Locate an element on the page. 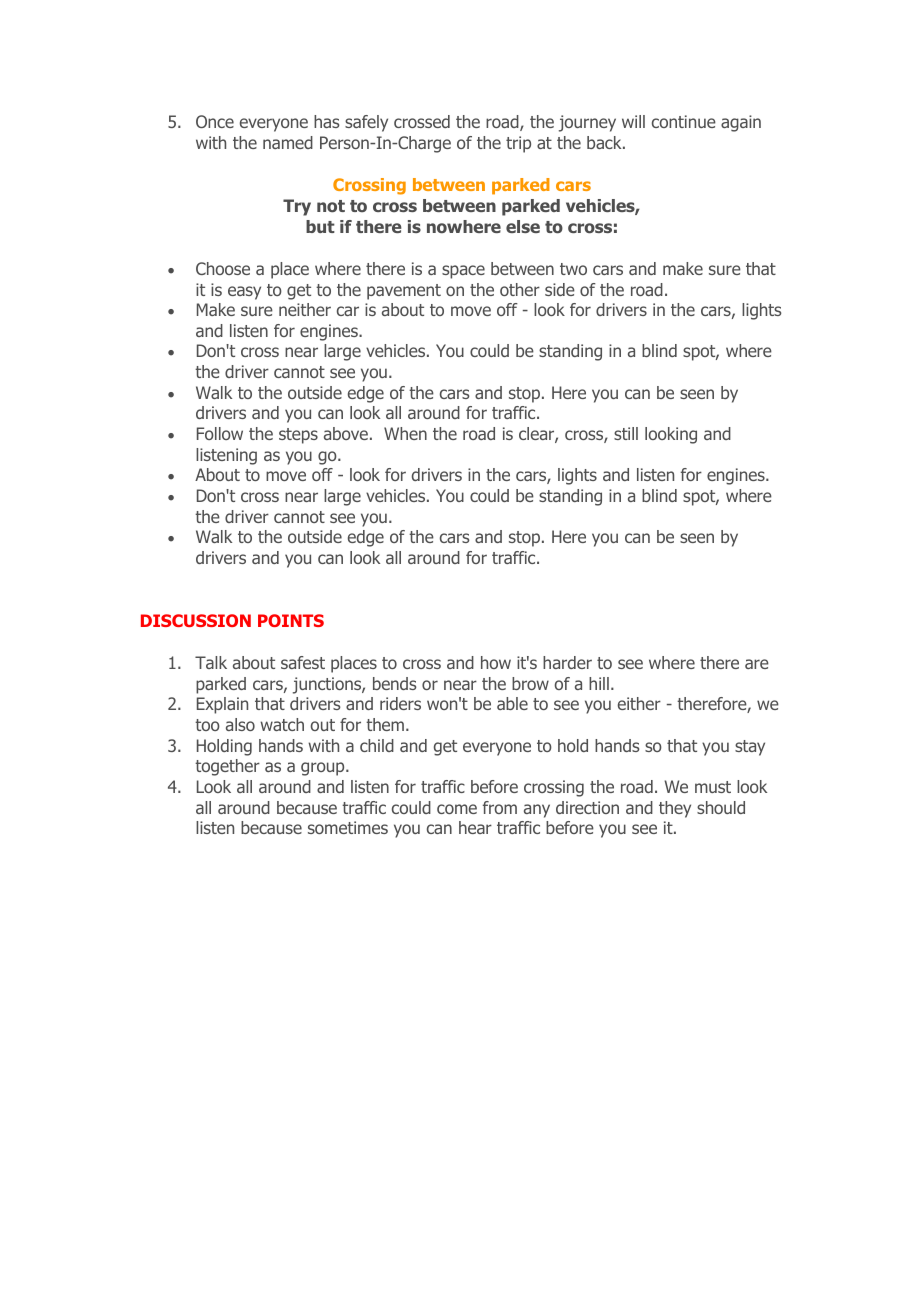  continue is located at coordinates (684, 121).
